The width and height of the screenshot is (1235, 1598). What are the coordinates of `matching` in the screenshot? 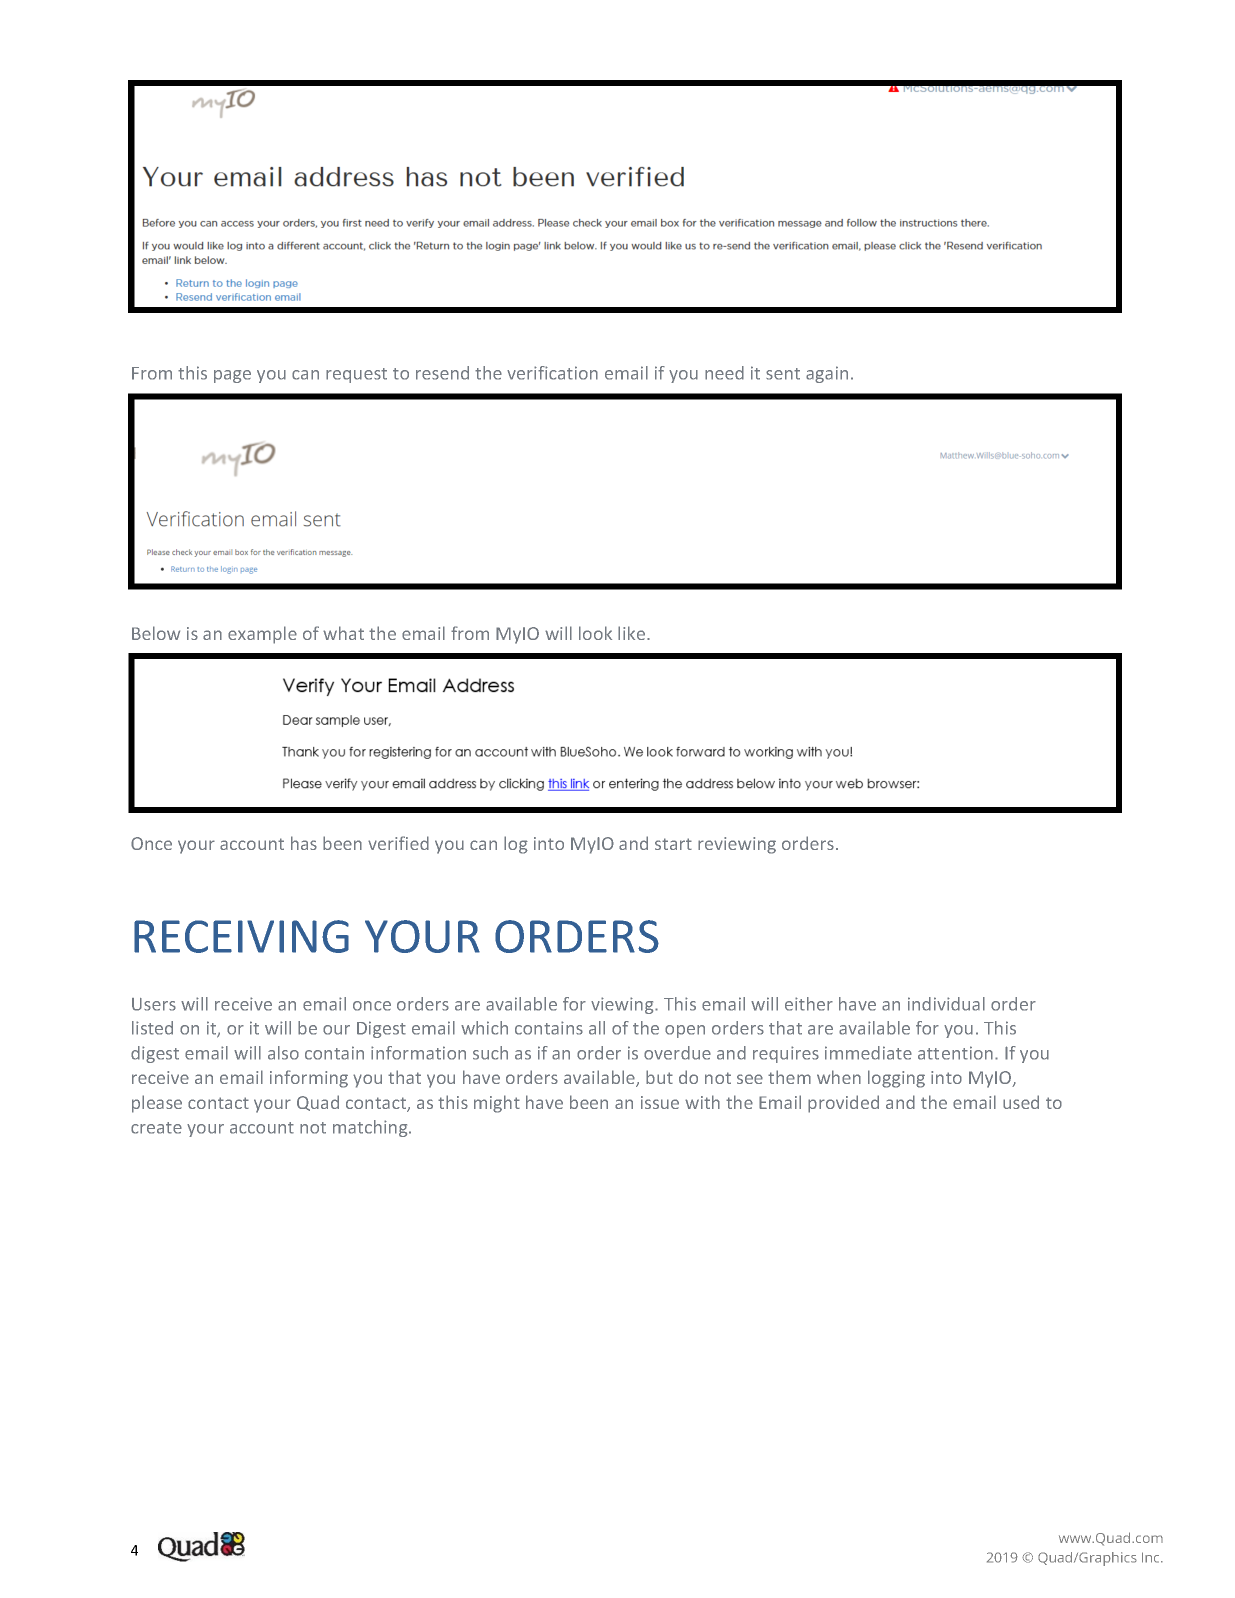 It's located at (371, 1128).
